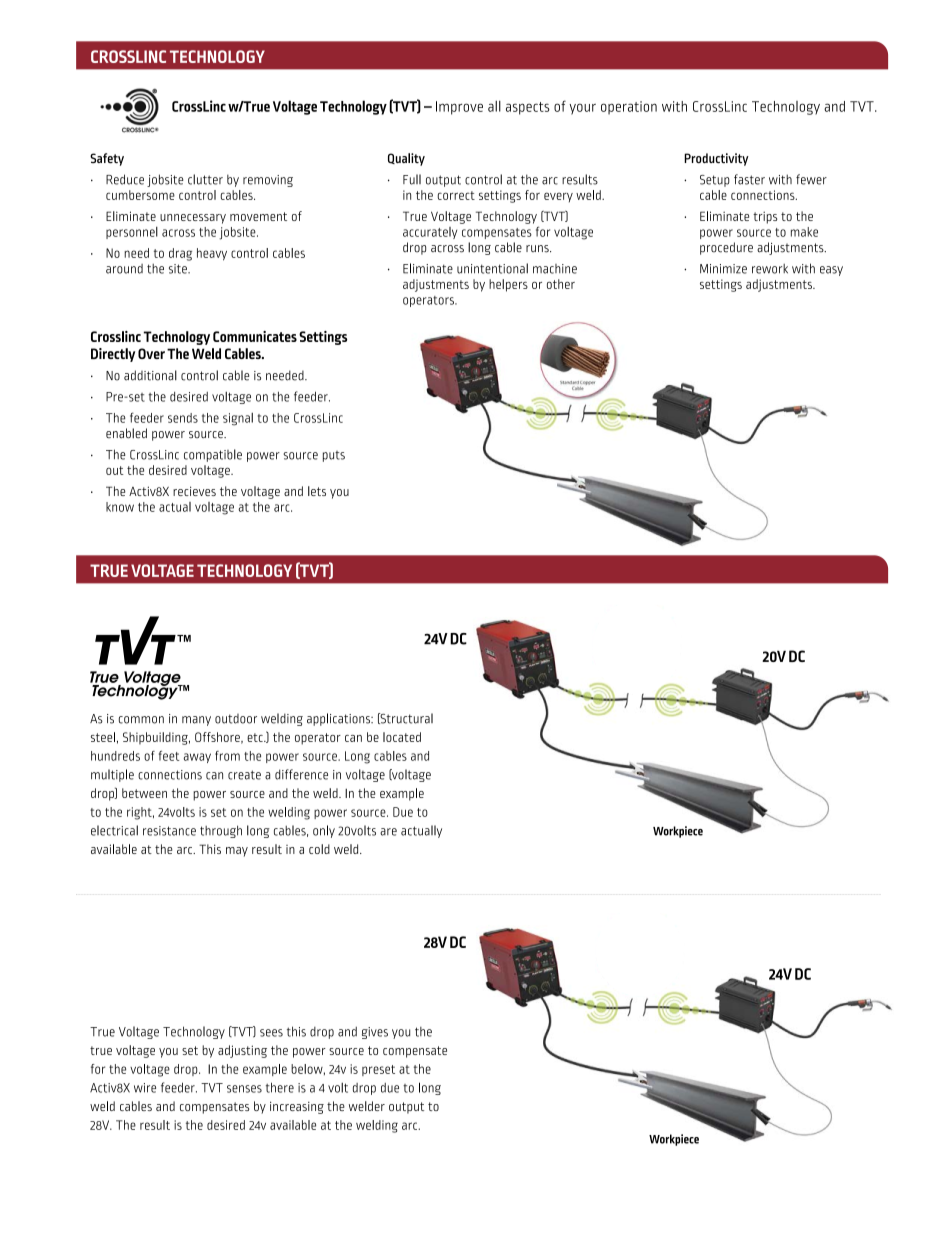  I want to click on located, so click(402, 737).
